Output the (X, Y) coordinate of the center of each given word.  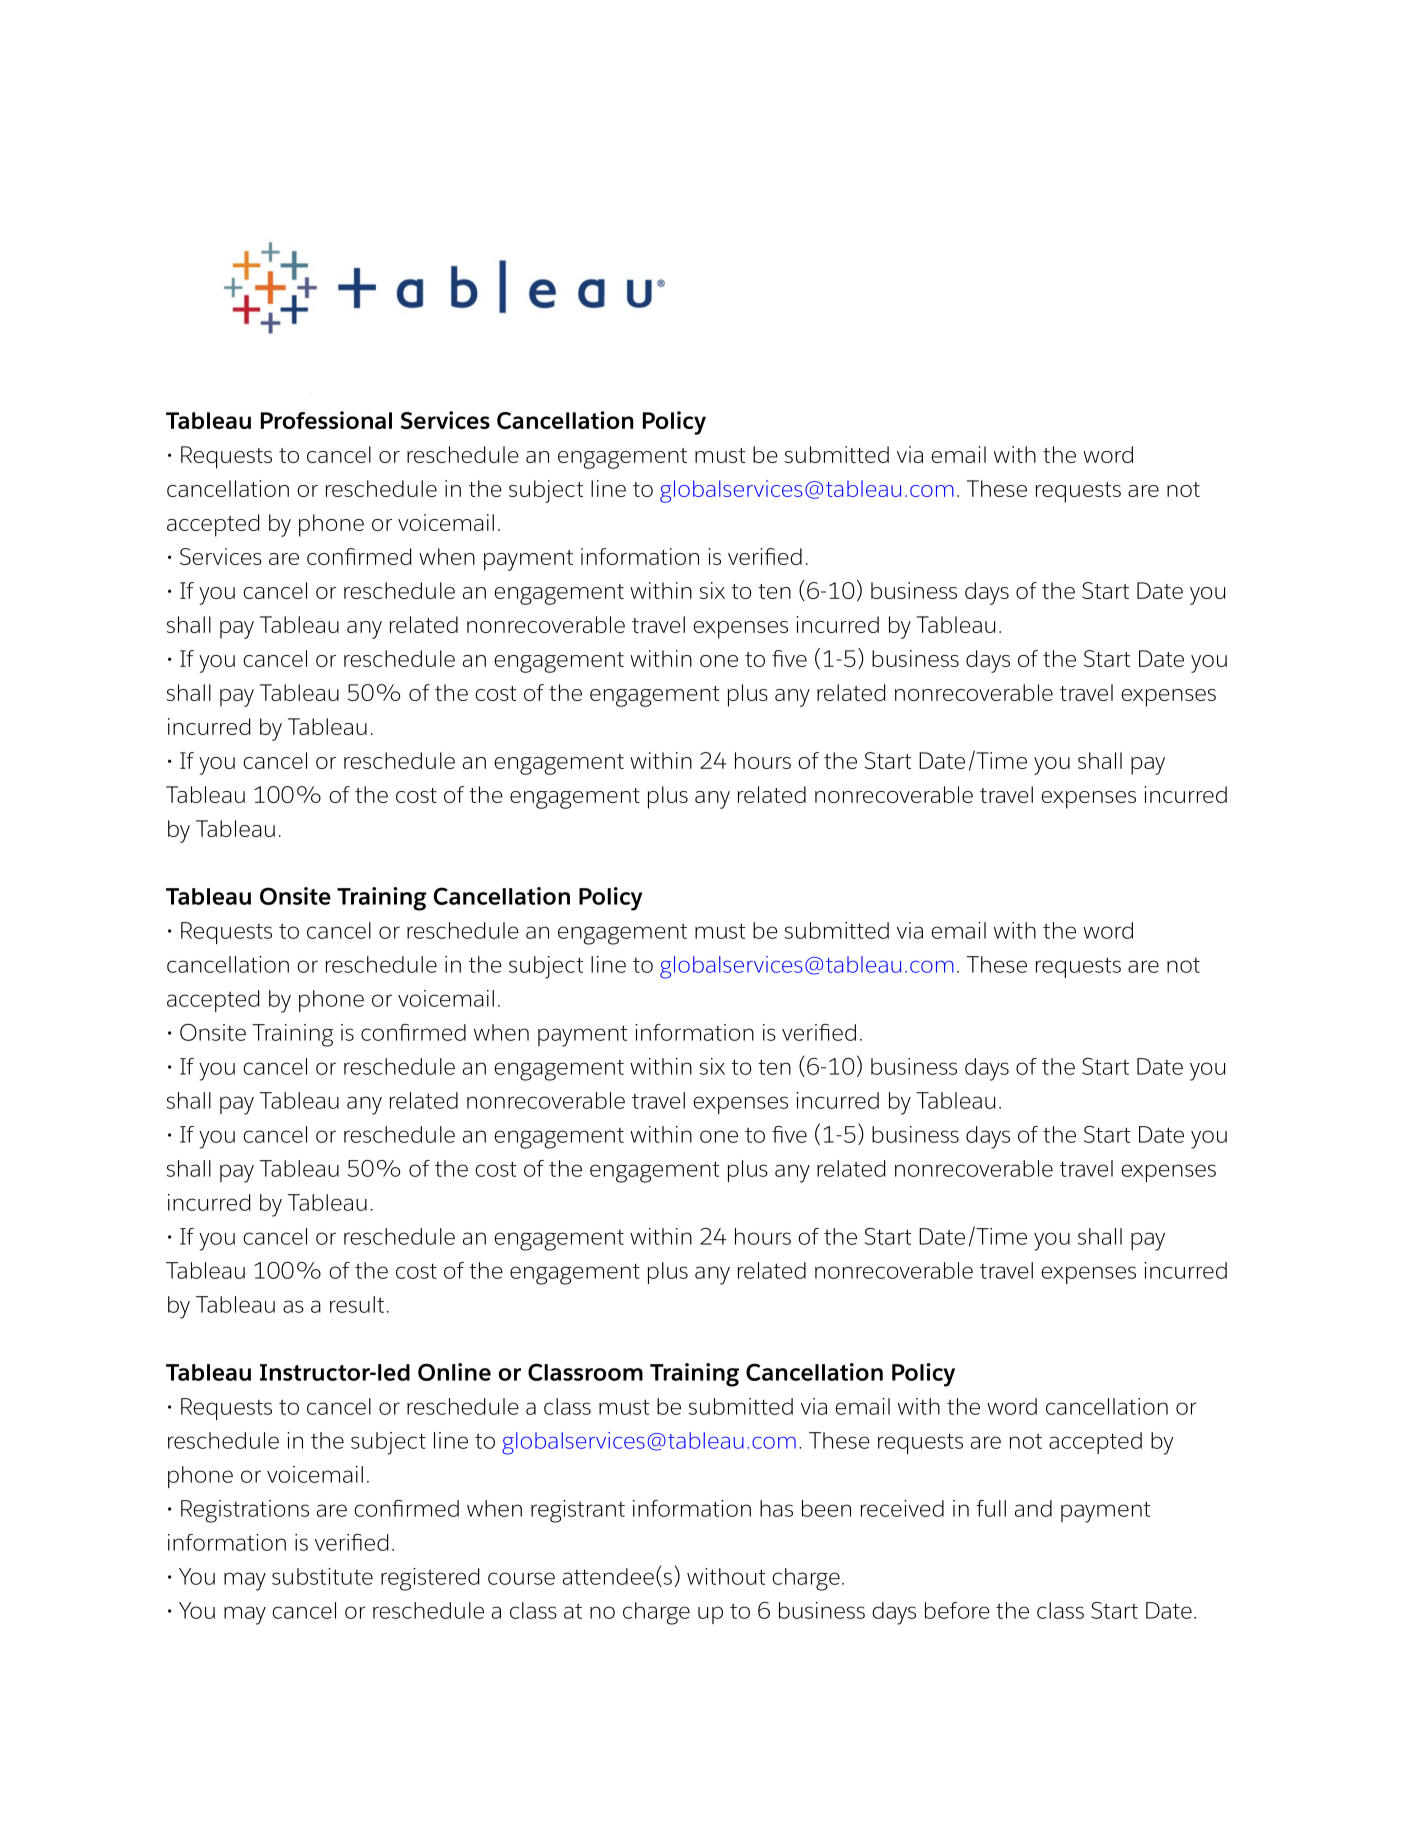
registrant (578, 1511)
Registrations (245, 1511)
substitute (322, 1576)
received (902, 1508)
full (991, 1508)
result (357, 1304)
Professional (326, 420)
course (521, 1578)
